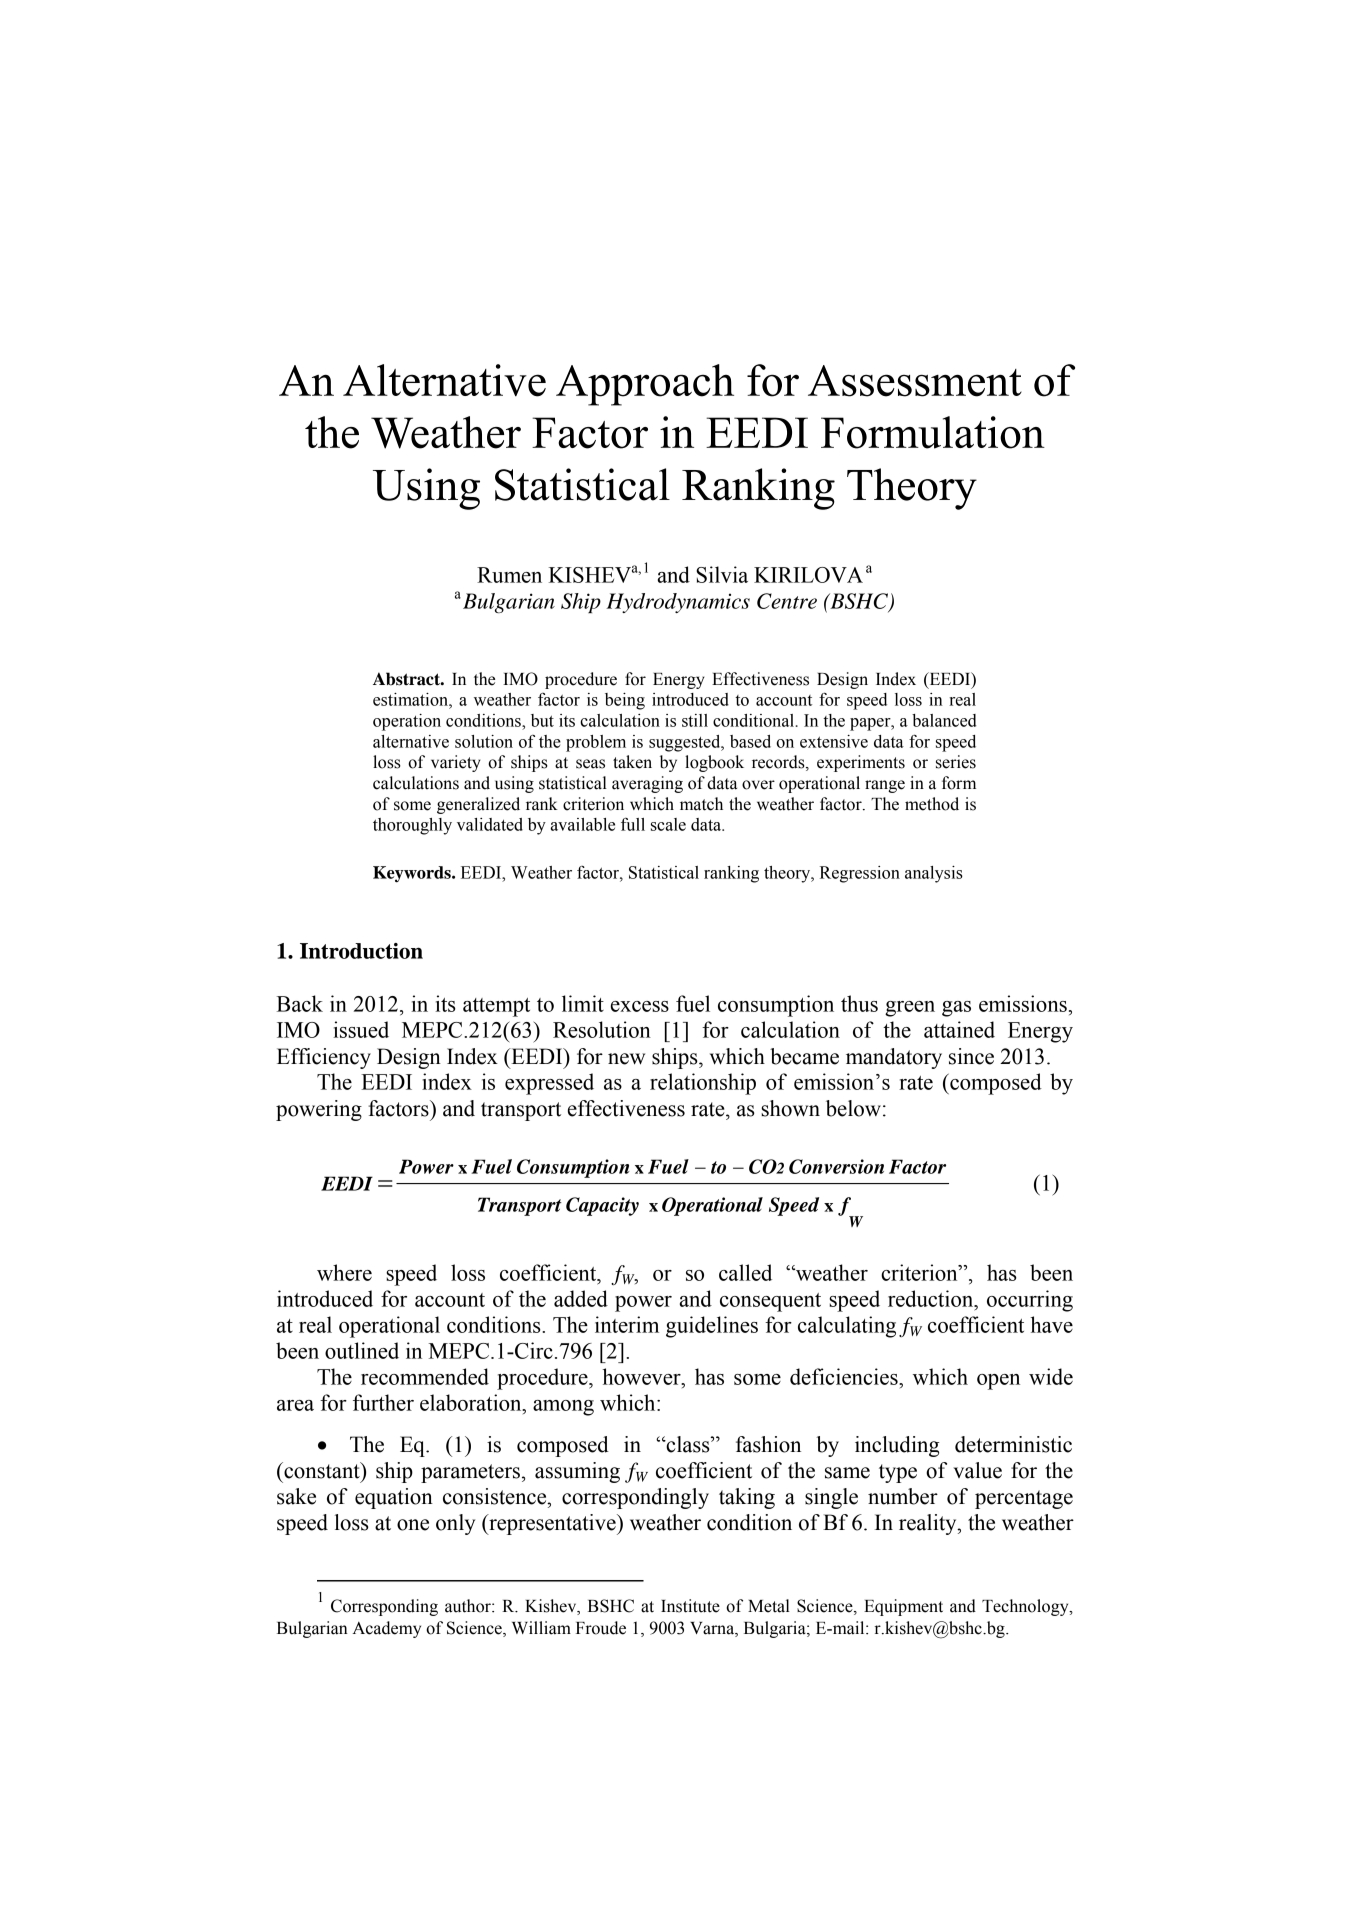 The height and width of the document is (1908, 1349). What do you see at coordinates (386, 1629) in the document?
I see `Academy` at bounding box center [386, 1629].
